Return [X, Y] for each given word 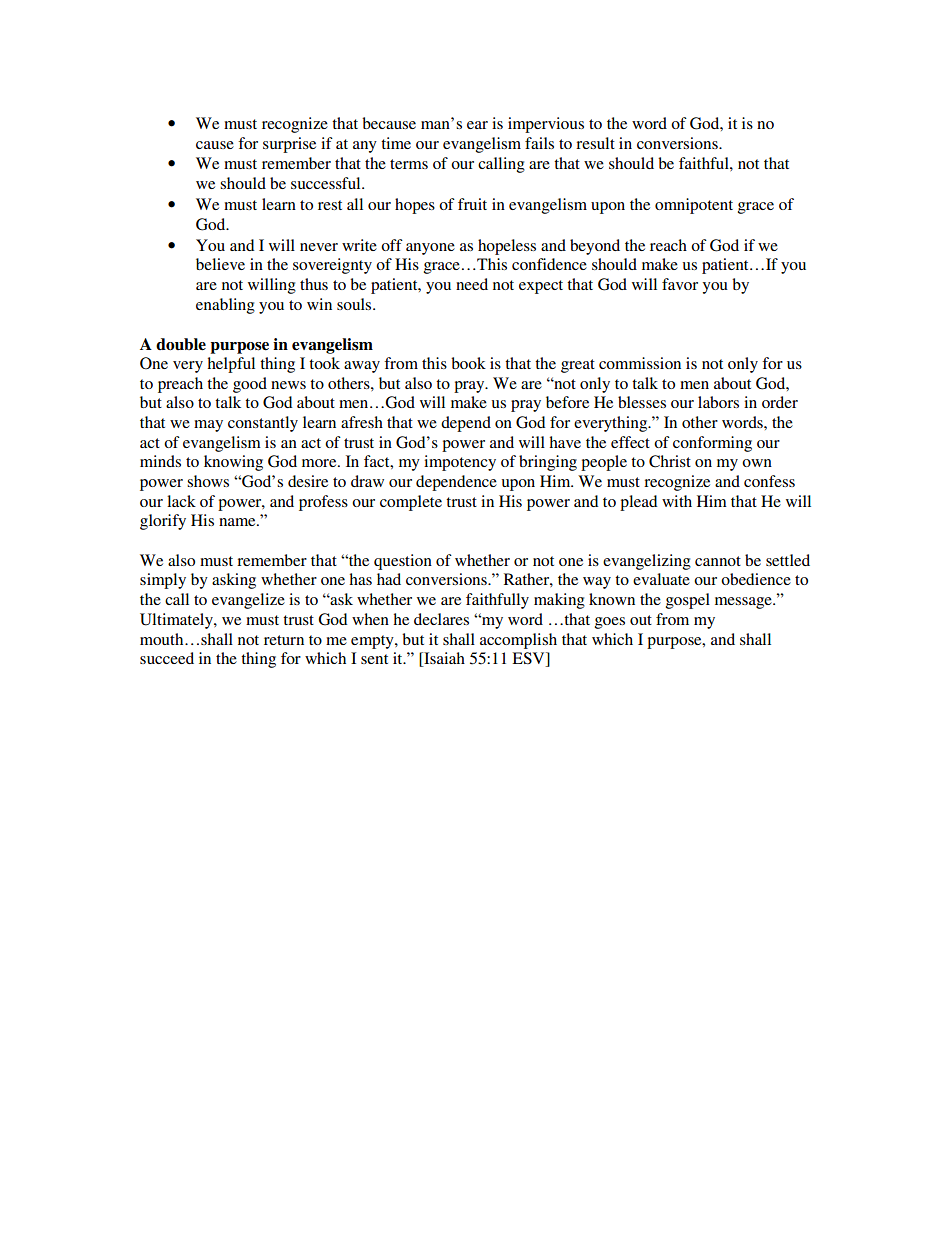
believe [220, 264]
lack [181, 501]
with [677, 501]
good [250, 385]
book [468, 363]
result [595, 143]
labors [718, 402]
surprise [289, 145]
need [472, 284]
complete [411, 503]
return [284, 640]
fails [539, 143]
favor [680, 284]
